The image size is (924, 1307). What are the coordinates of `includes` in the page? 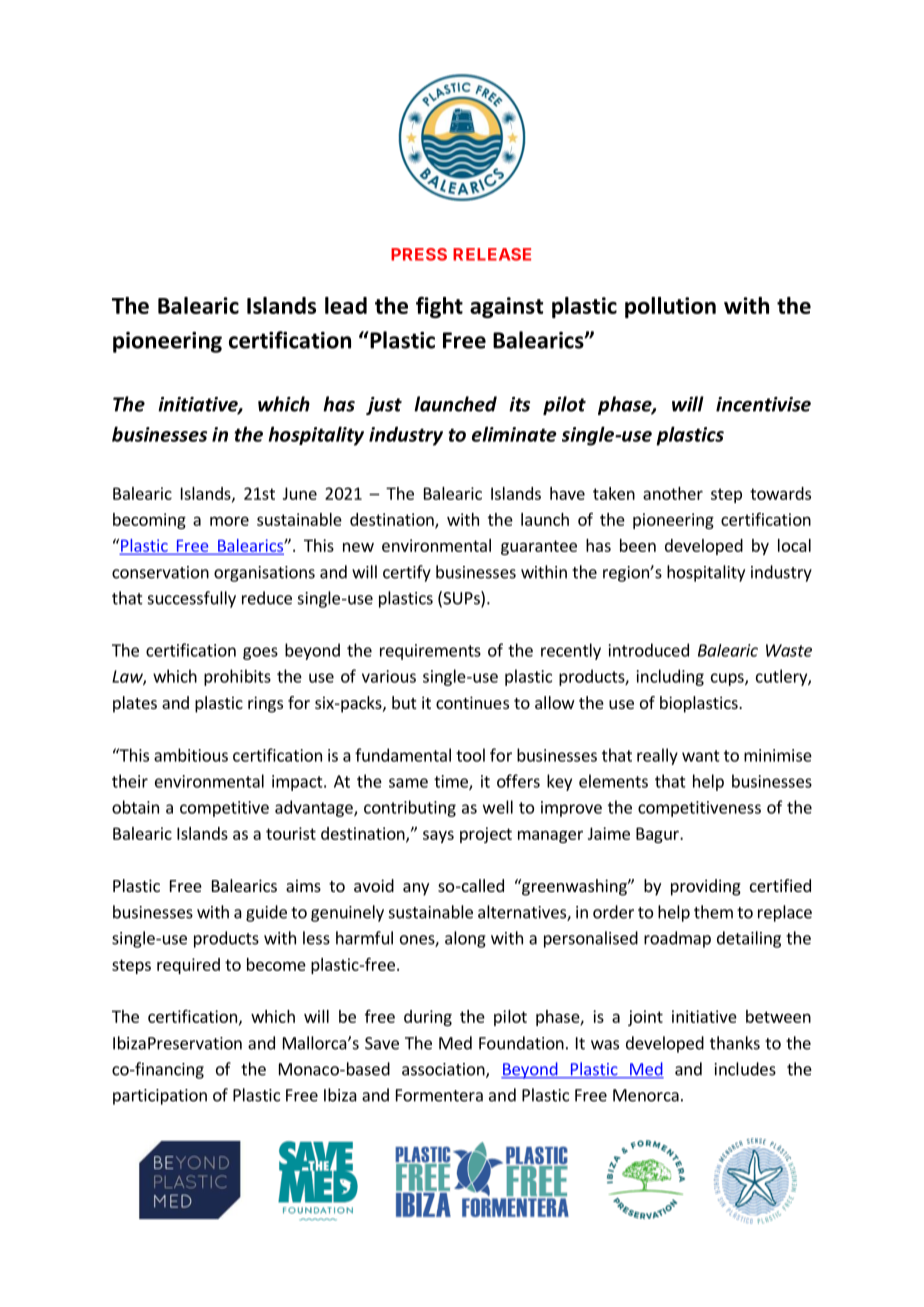 It's located at (745, 1069).
